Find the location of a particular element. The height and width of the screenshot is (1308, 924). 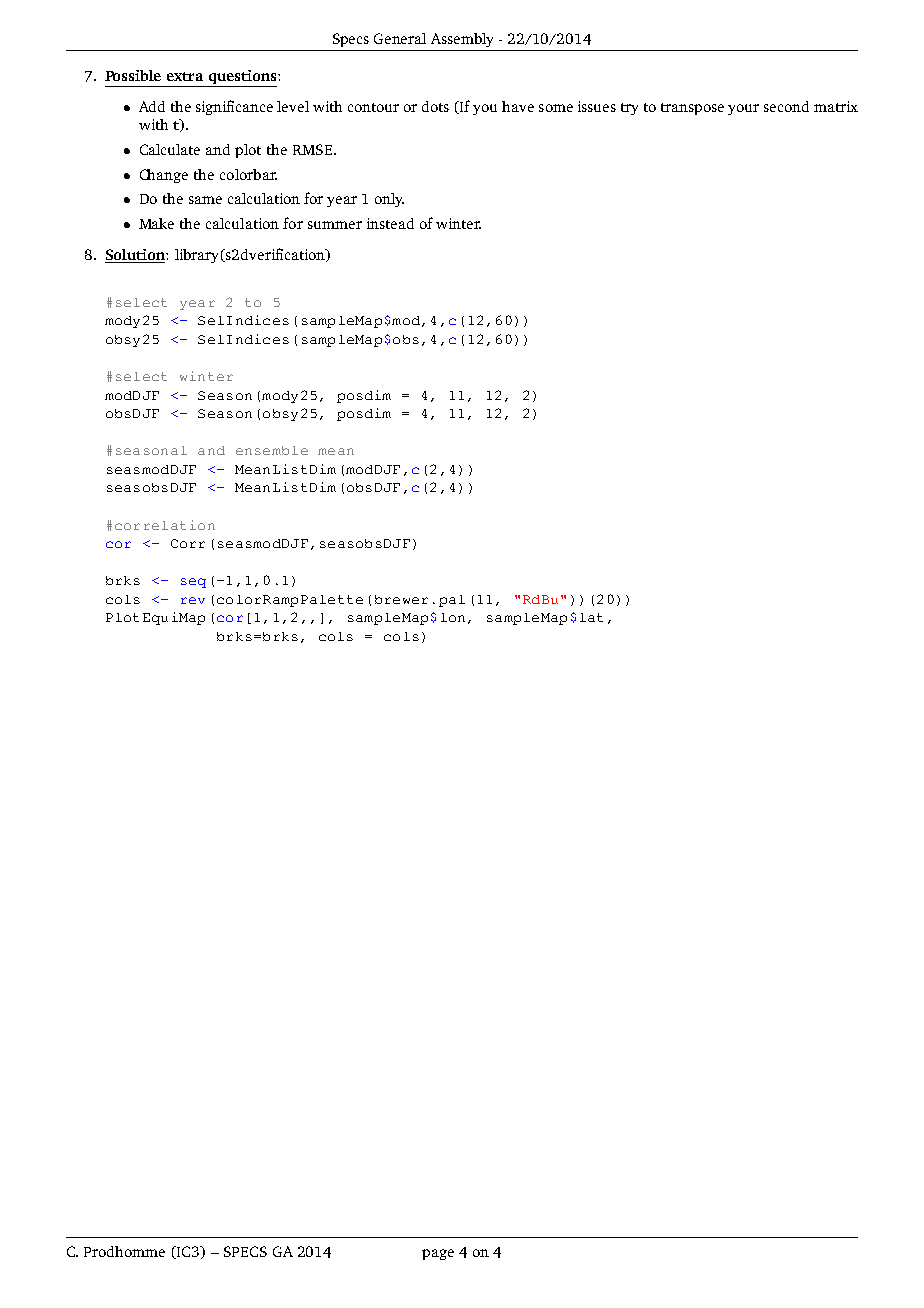

only is located at coordinates (389, 200).
